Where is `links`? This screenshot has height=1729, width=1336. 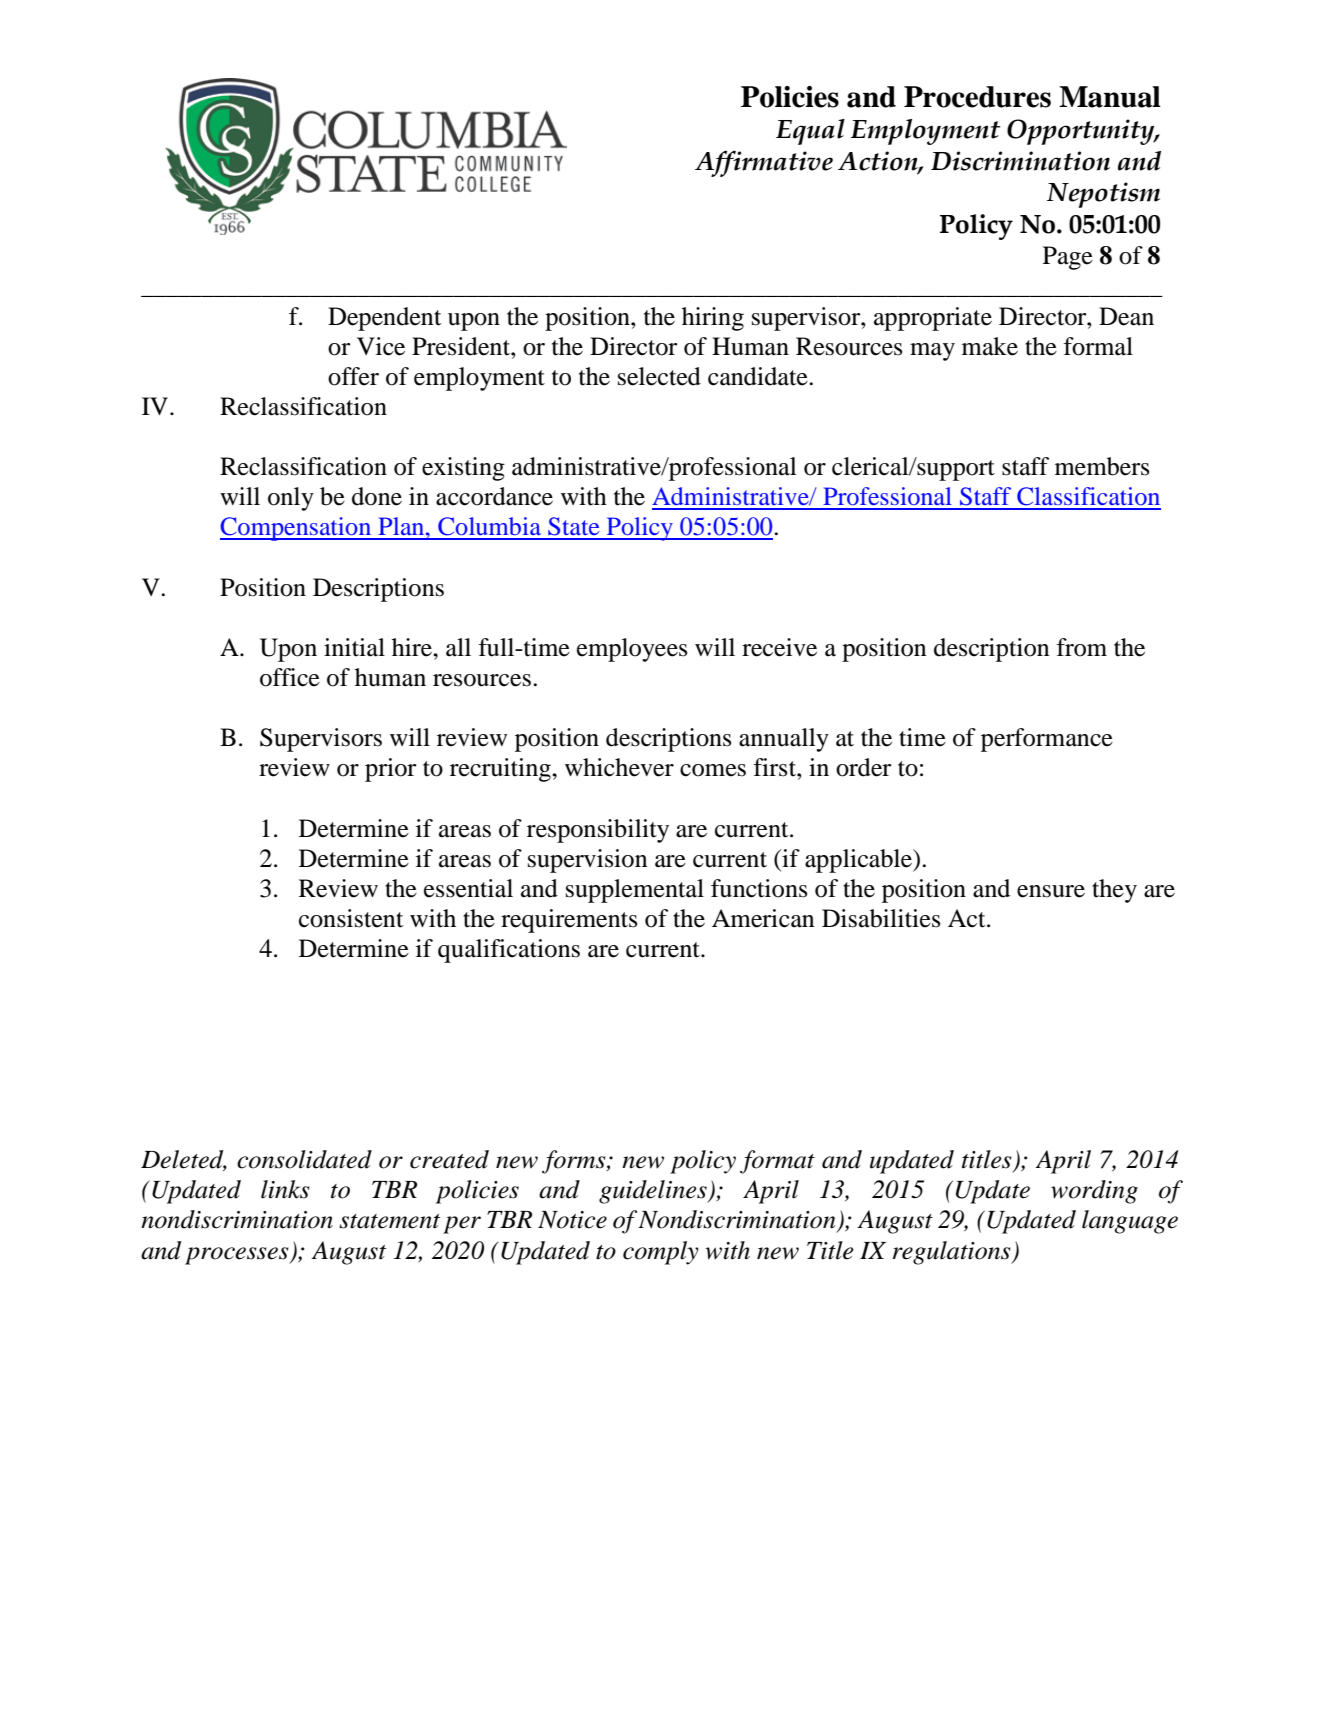
links is located at coordinates (285, 1189).
